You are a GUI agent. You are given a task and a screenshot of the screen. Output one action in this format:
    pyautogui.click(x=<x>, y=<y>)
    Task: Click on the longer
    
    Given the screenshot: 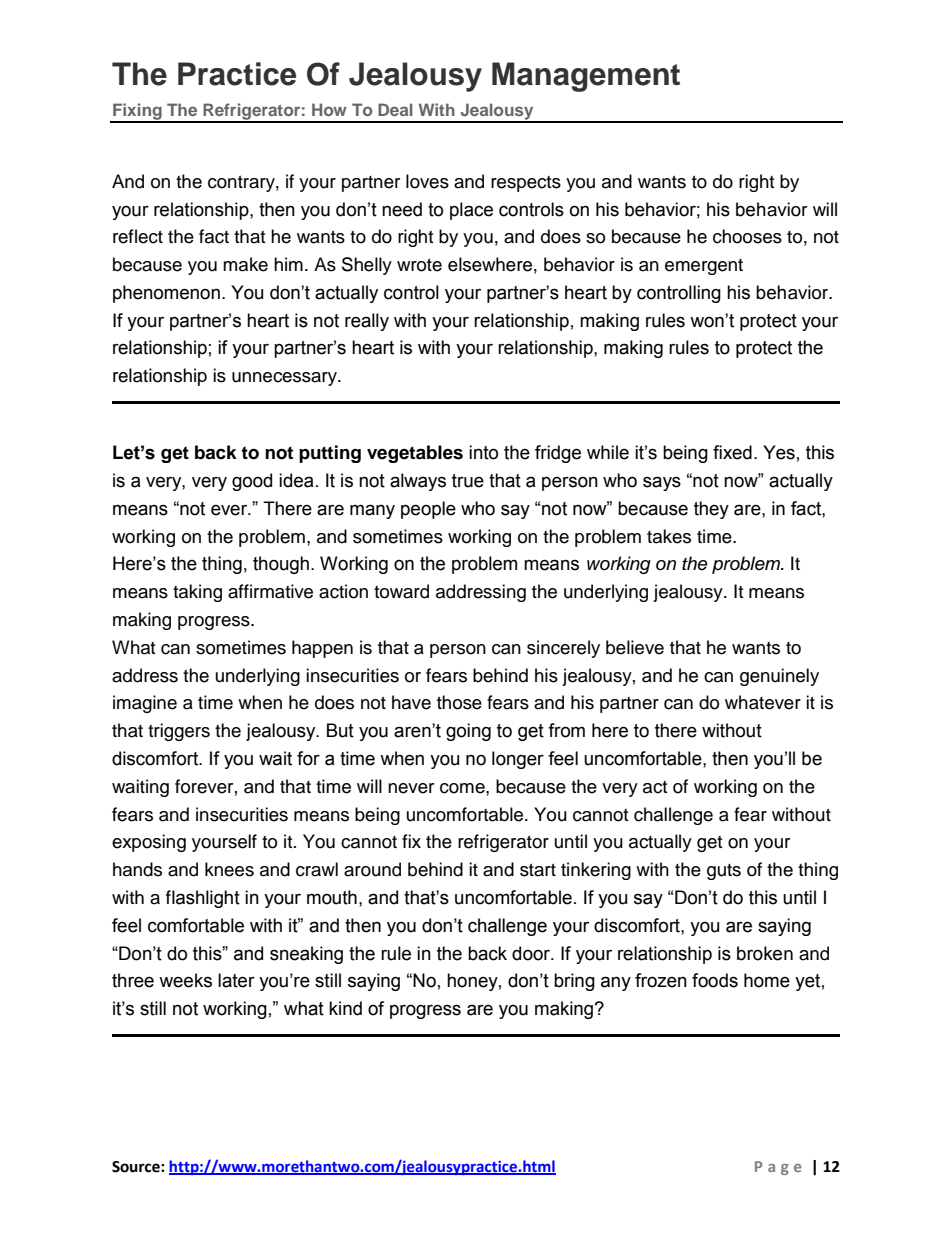 What is the action you would take?
    pyautogui.click(x=518, y=760)
